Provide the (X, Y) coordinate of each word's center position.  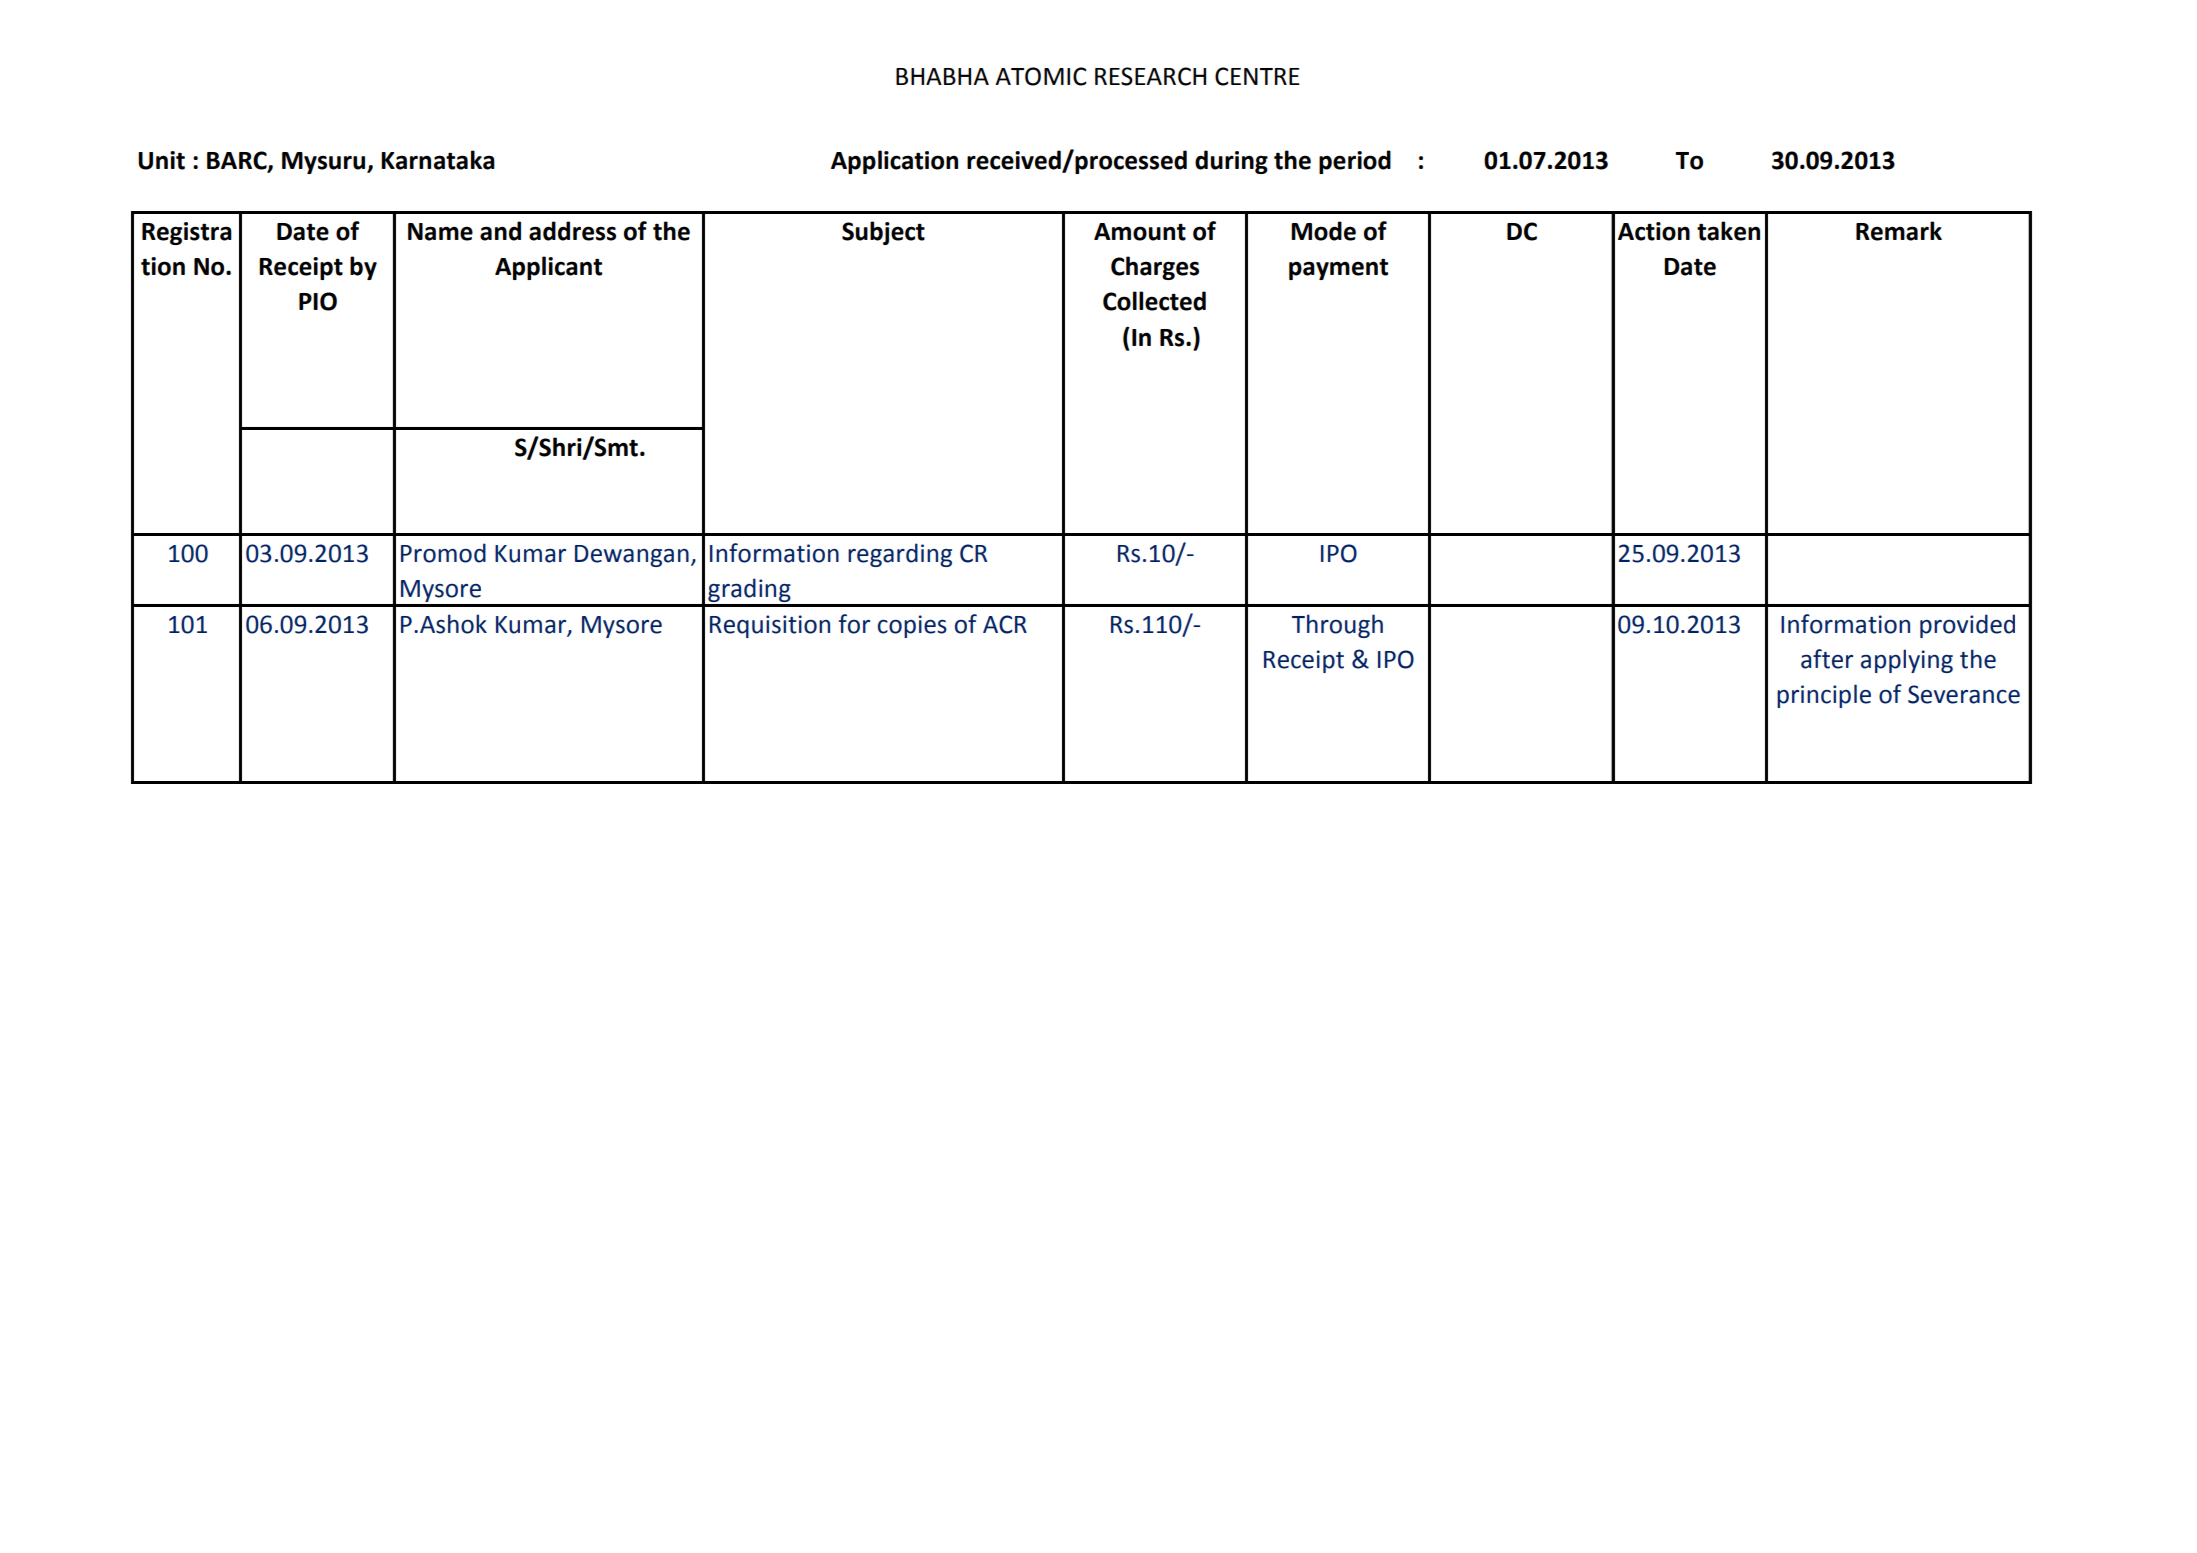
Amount (1140, 232)
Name (440, 232)
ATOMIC (1041, 76)
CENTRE (1257, 76)
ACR (1005, 624)
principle (1824, 696)
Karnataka (438, 160)
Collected (1154, 301)
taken (1728, 231)
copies (912, 626)
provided (1967, 626)
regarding (900, 555)
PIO (318, 301)
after (1827, 659)
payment (1338, 269)
